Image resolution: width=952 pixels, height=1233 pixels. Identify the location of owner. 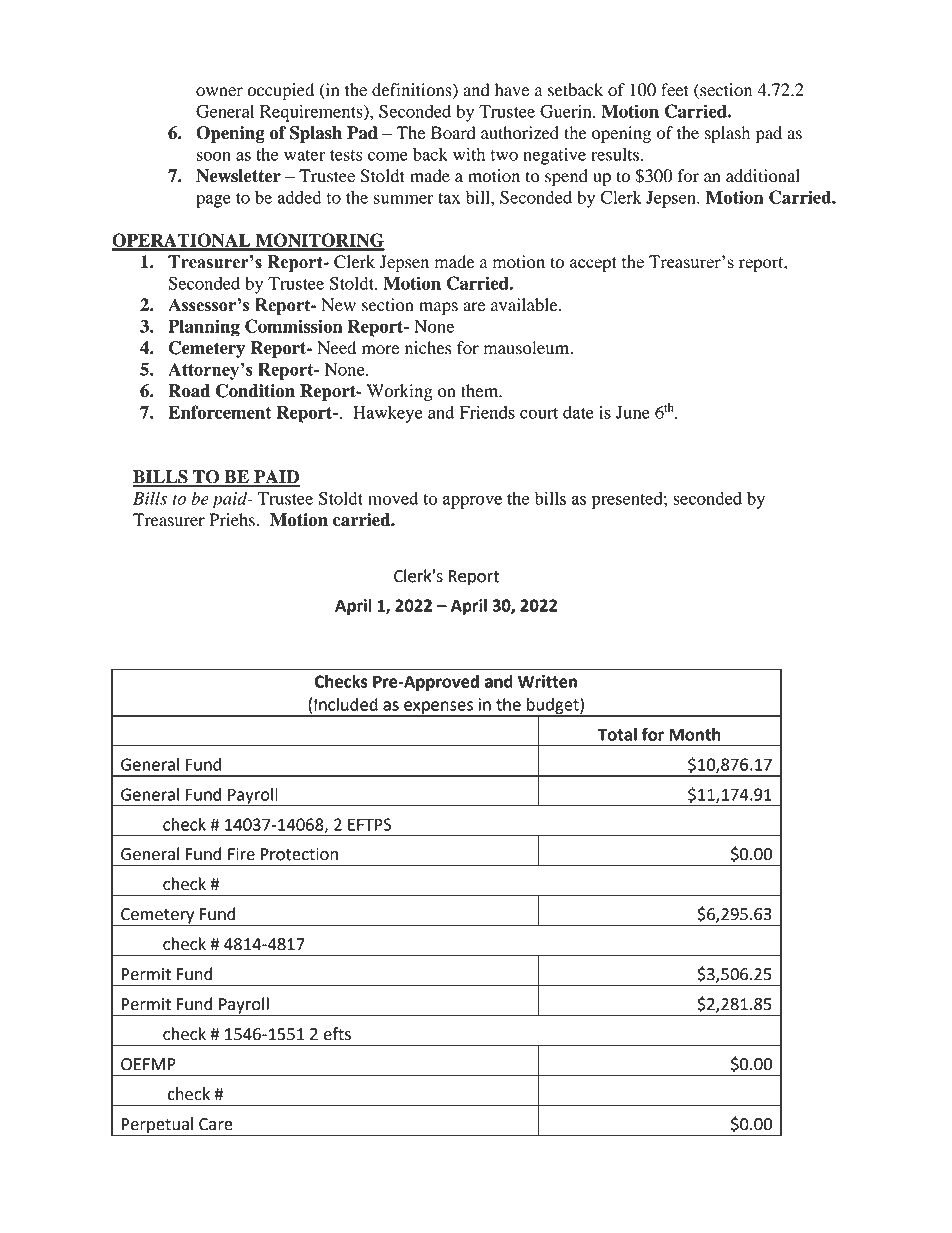
(219, 92).
